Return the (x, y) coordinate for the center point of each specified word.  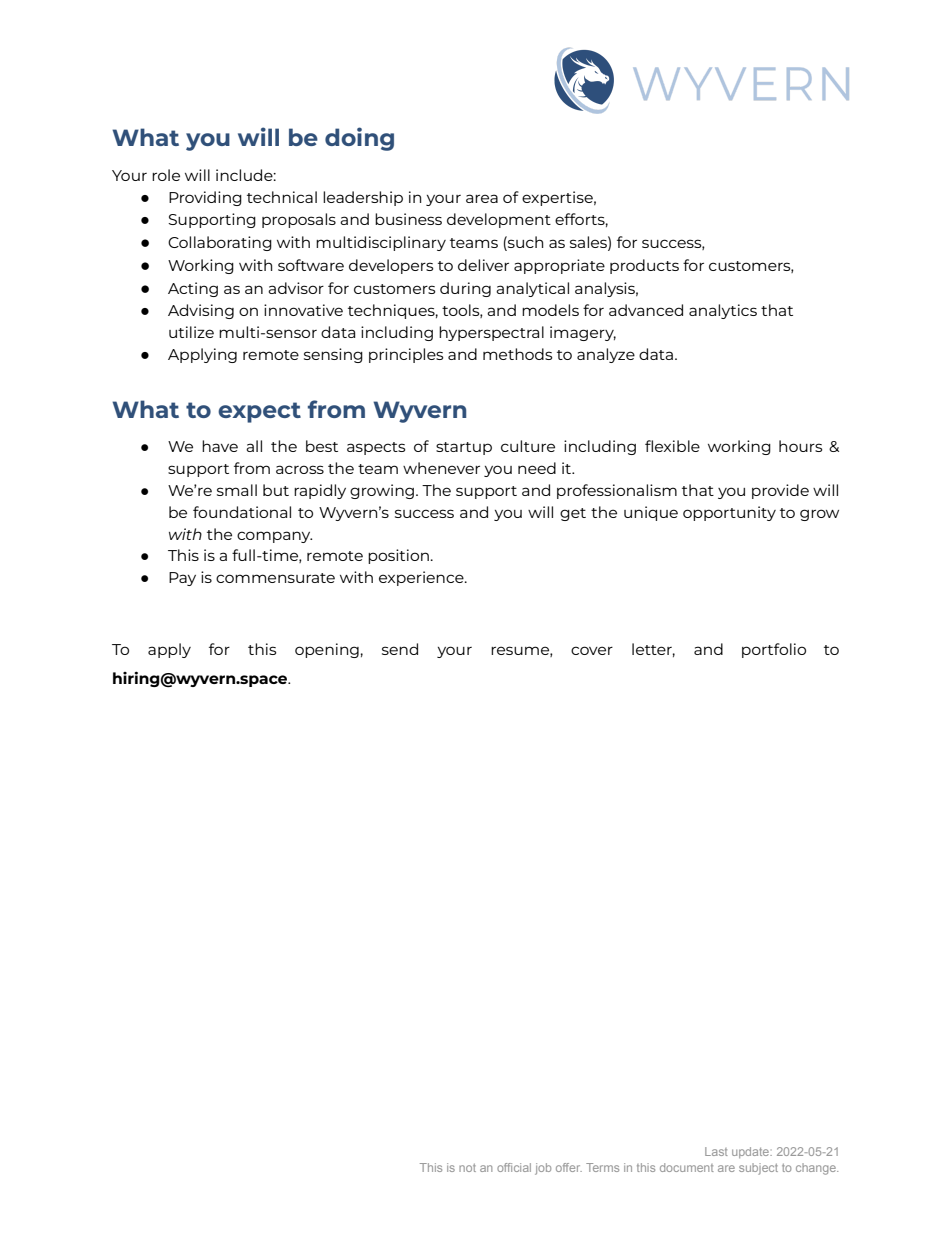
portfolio (774, 650)
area (482, 198)
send (400, 649)
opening (327, 650)
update (751, 1152)
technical (282, 197)
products (644, 266)
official (514, 1167)
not (467, 1168)
